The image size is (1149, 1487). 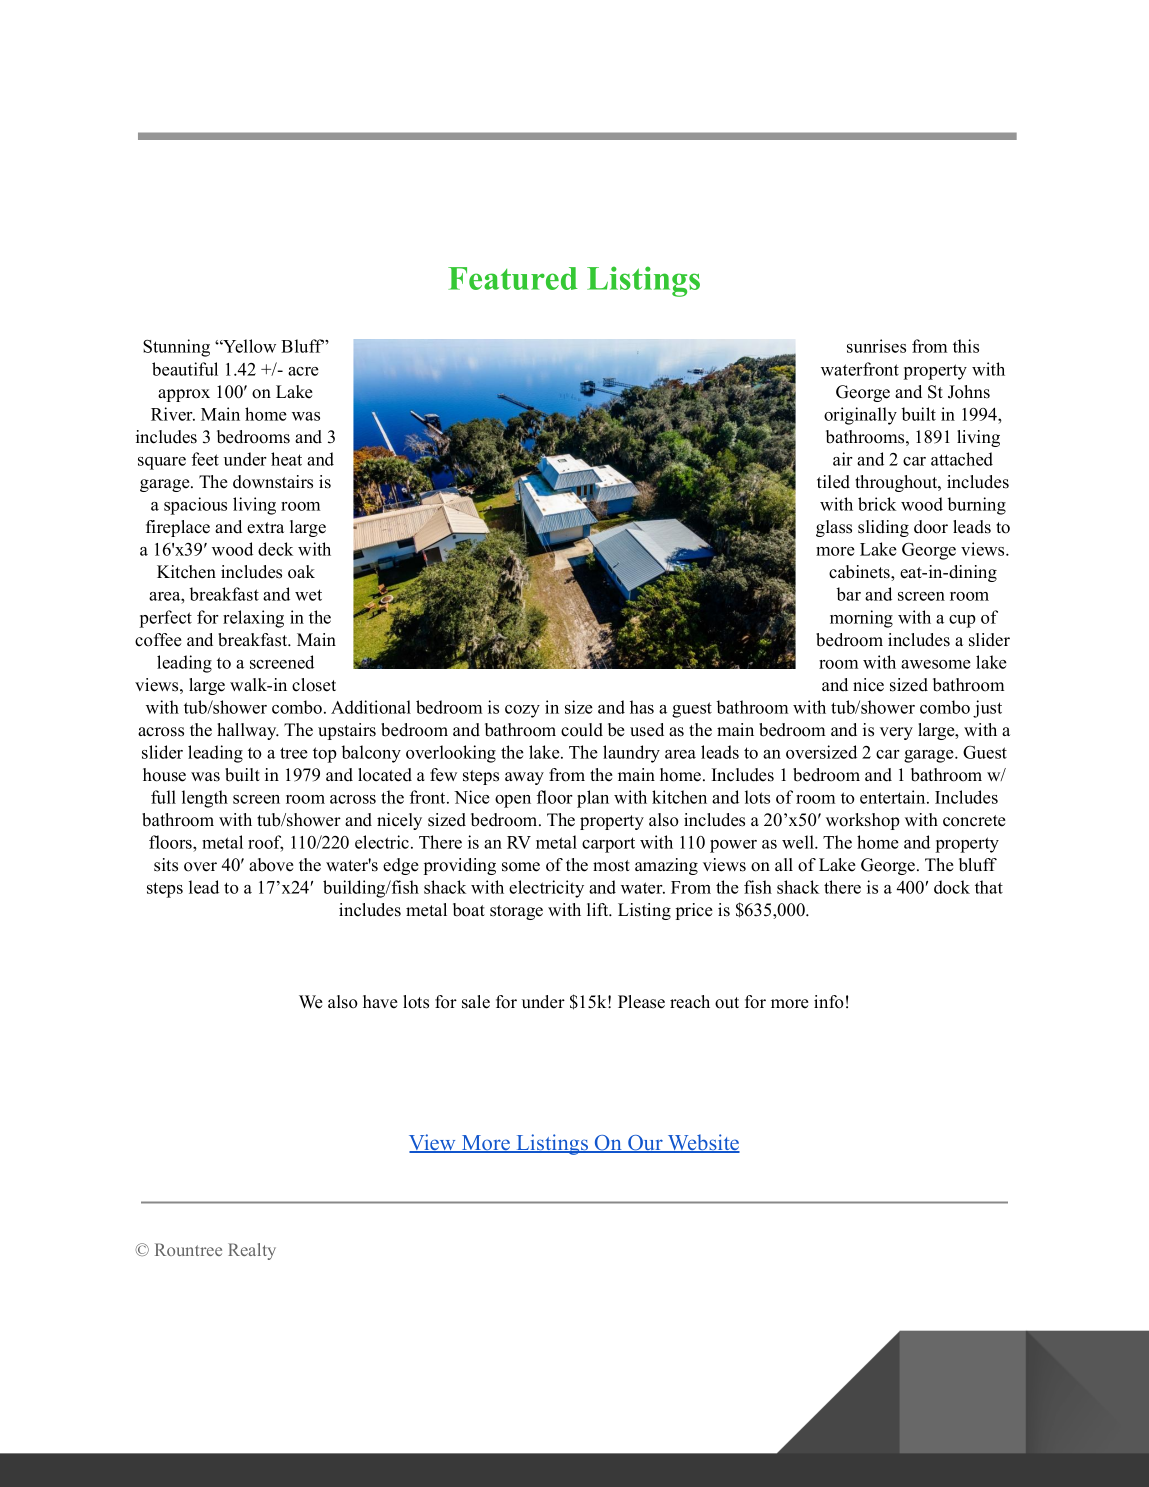 What do you see at coordinates (271, 865) in the screenshot?
I see `above` at bounding box center [271, 865].
